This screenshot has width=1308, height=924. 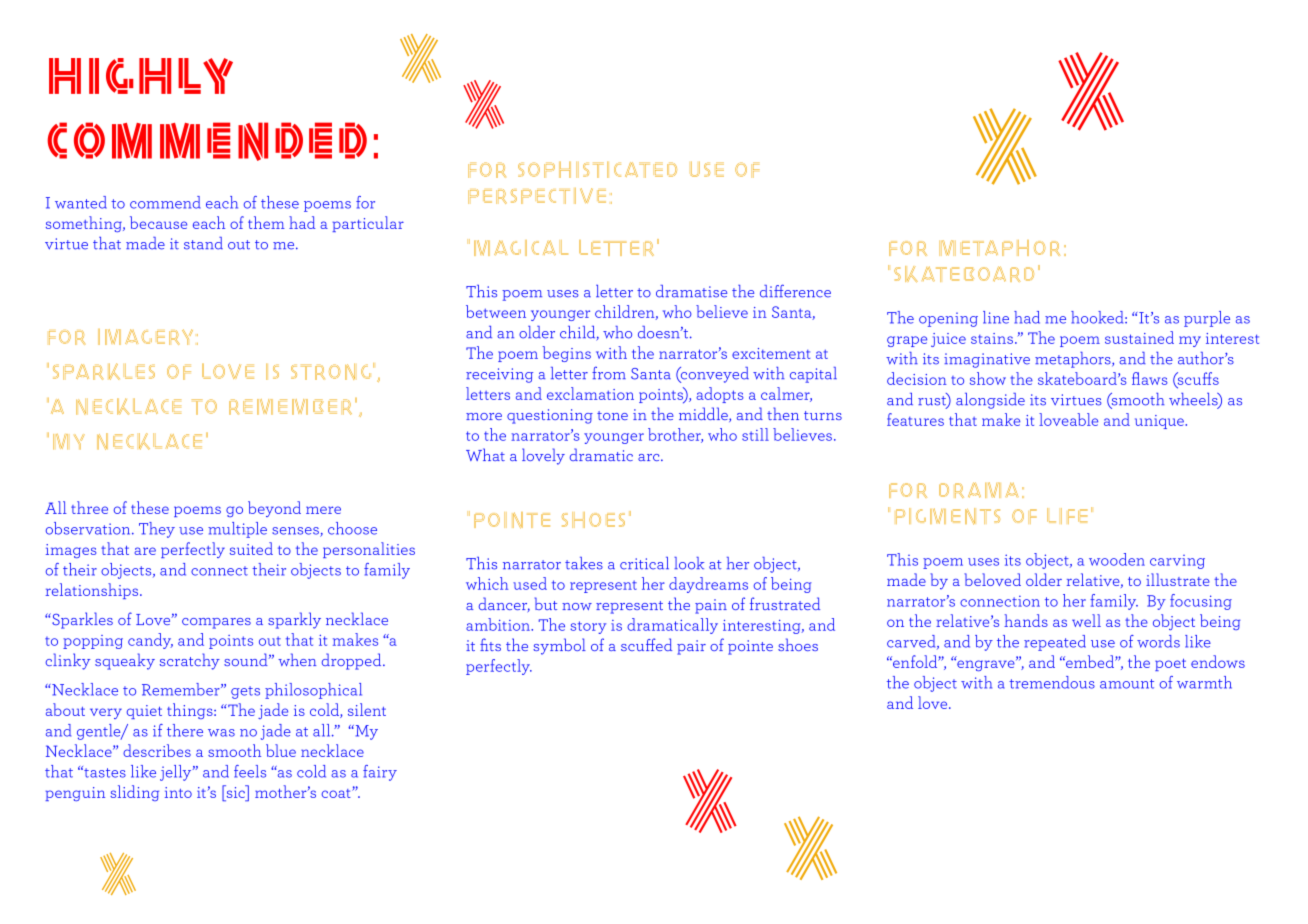 What do you see at coordinates (250, 771) in the screenshot?
I see `feels` at bounding box center [250, 771].
